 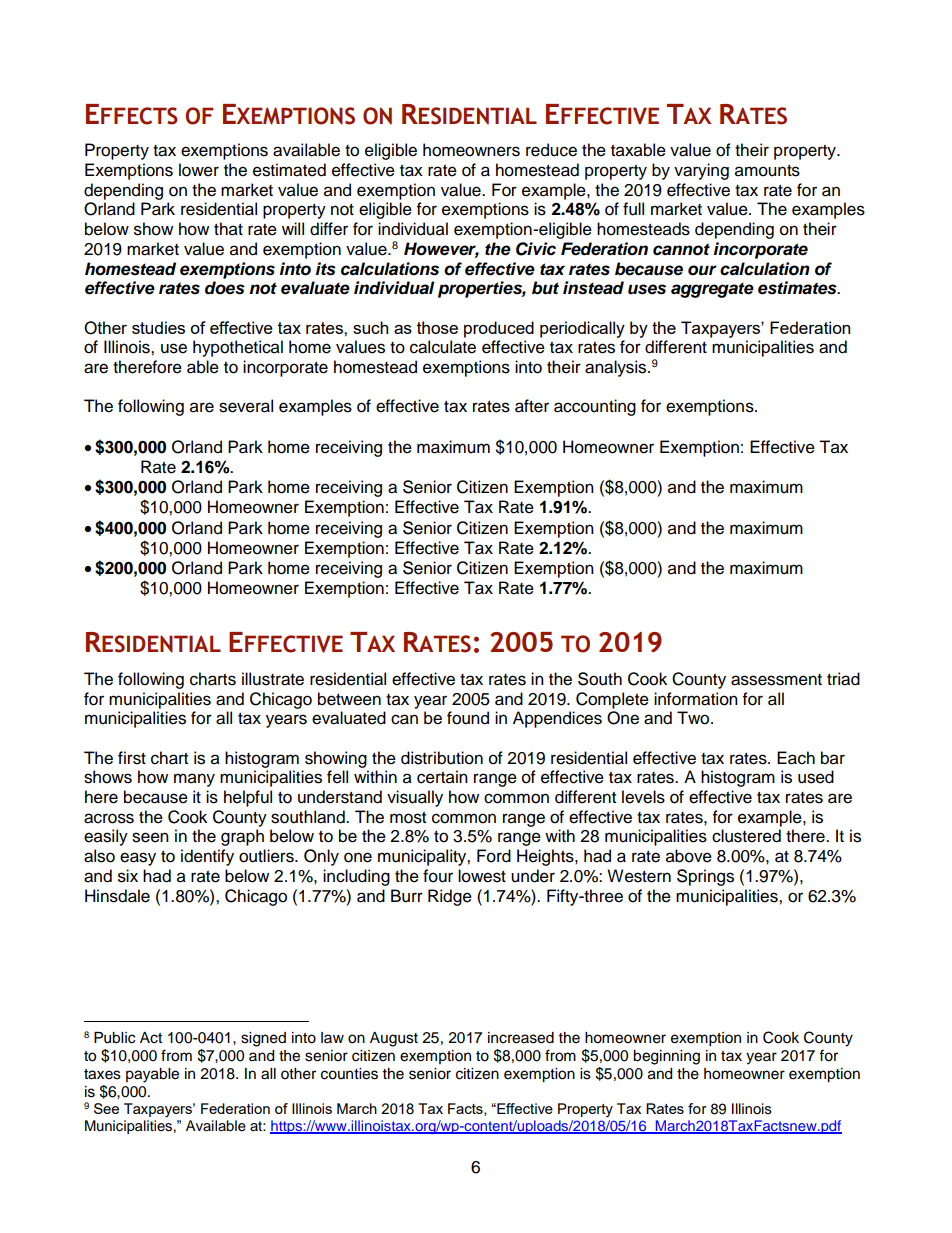 I want to click on increased, so click(x=521, y=1038).
